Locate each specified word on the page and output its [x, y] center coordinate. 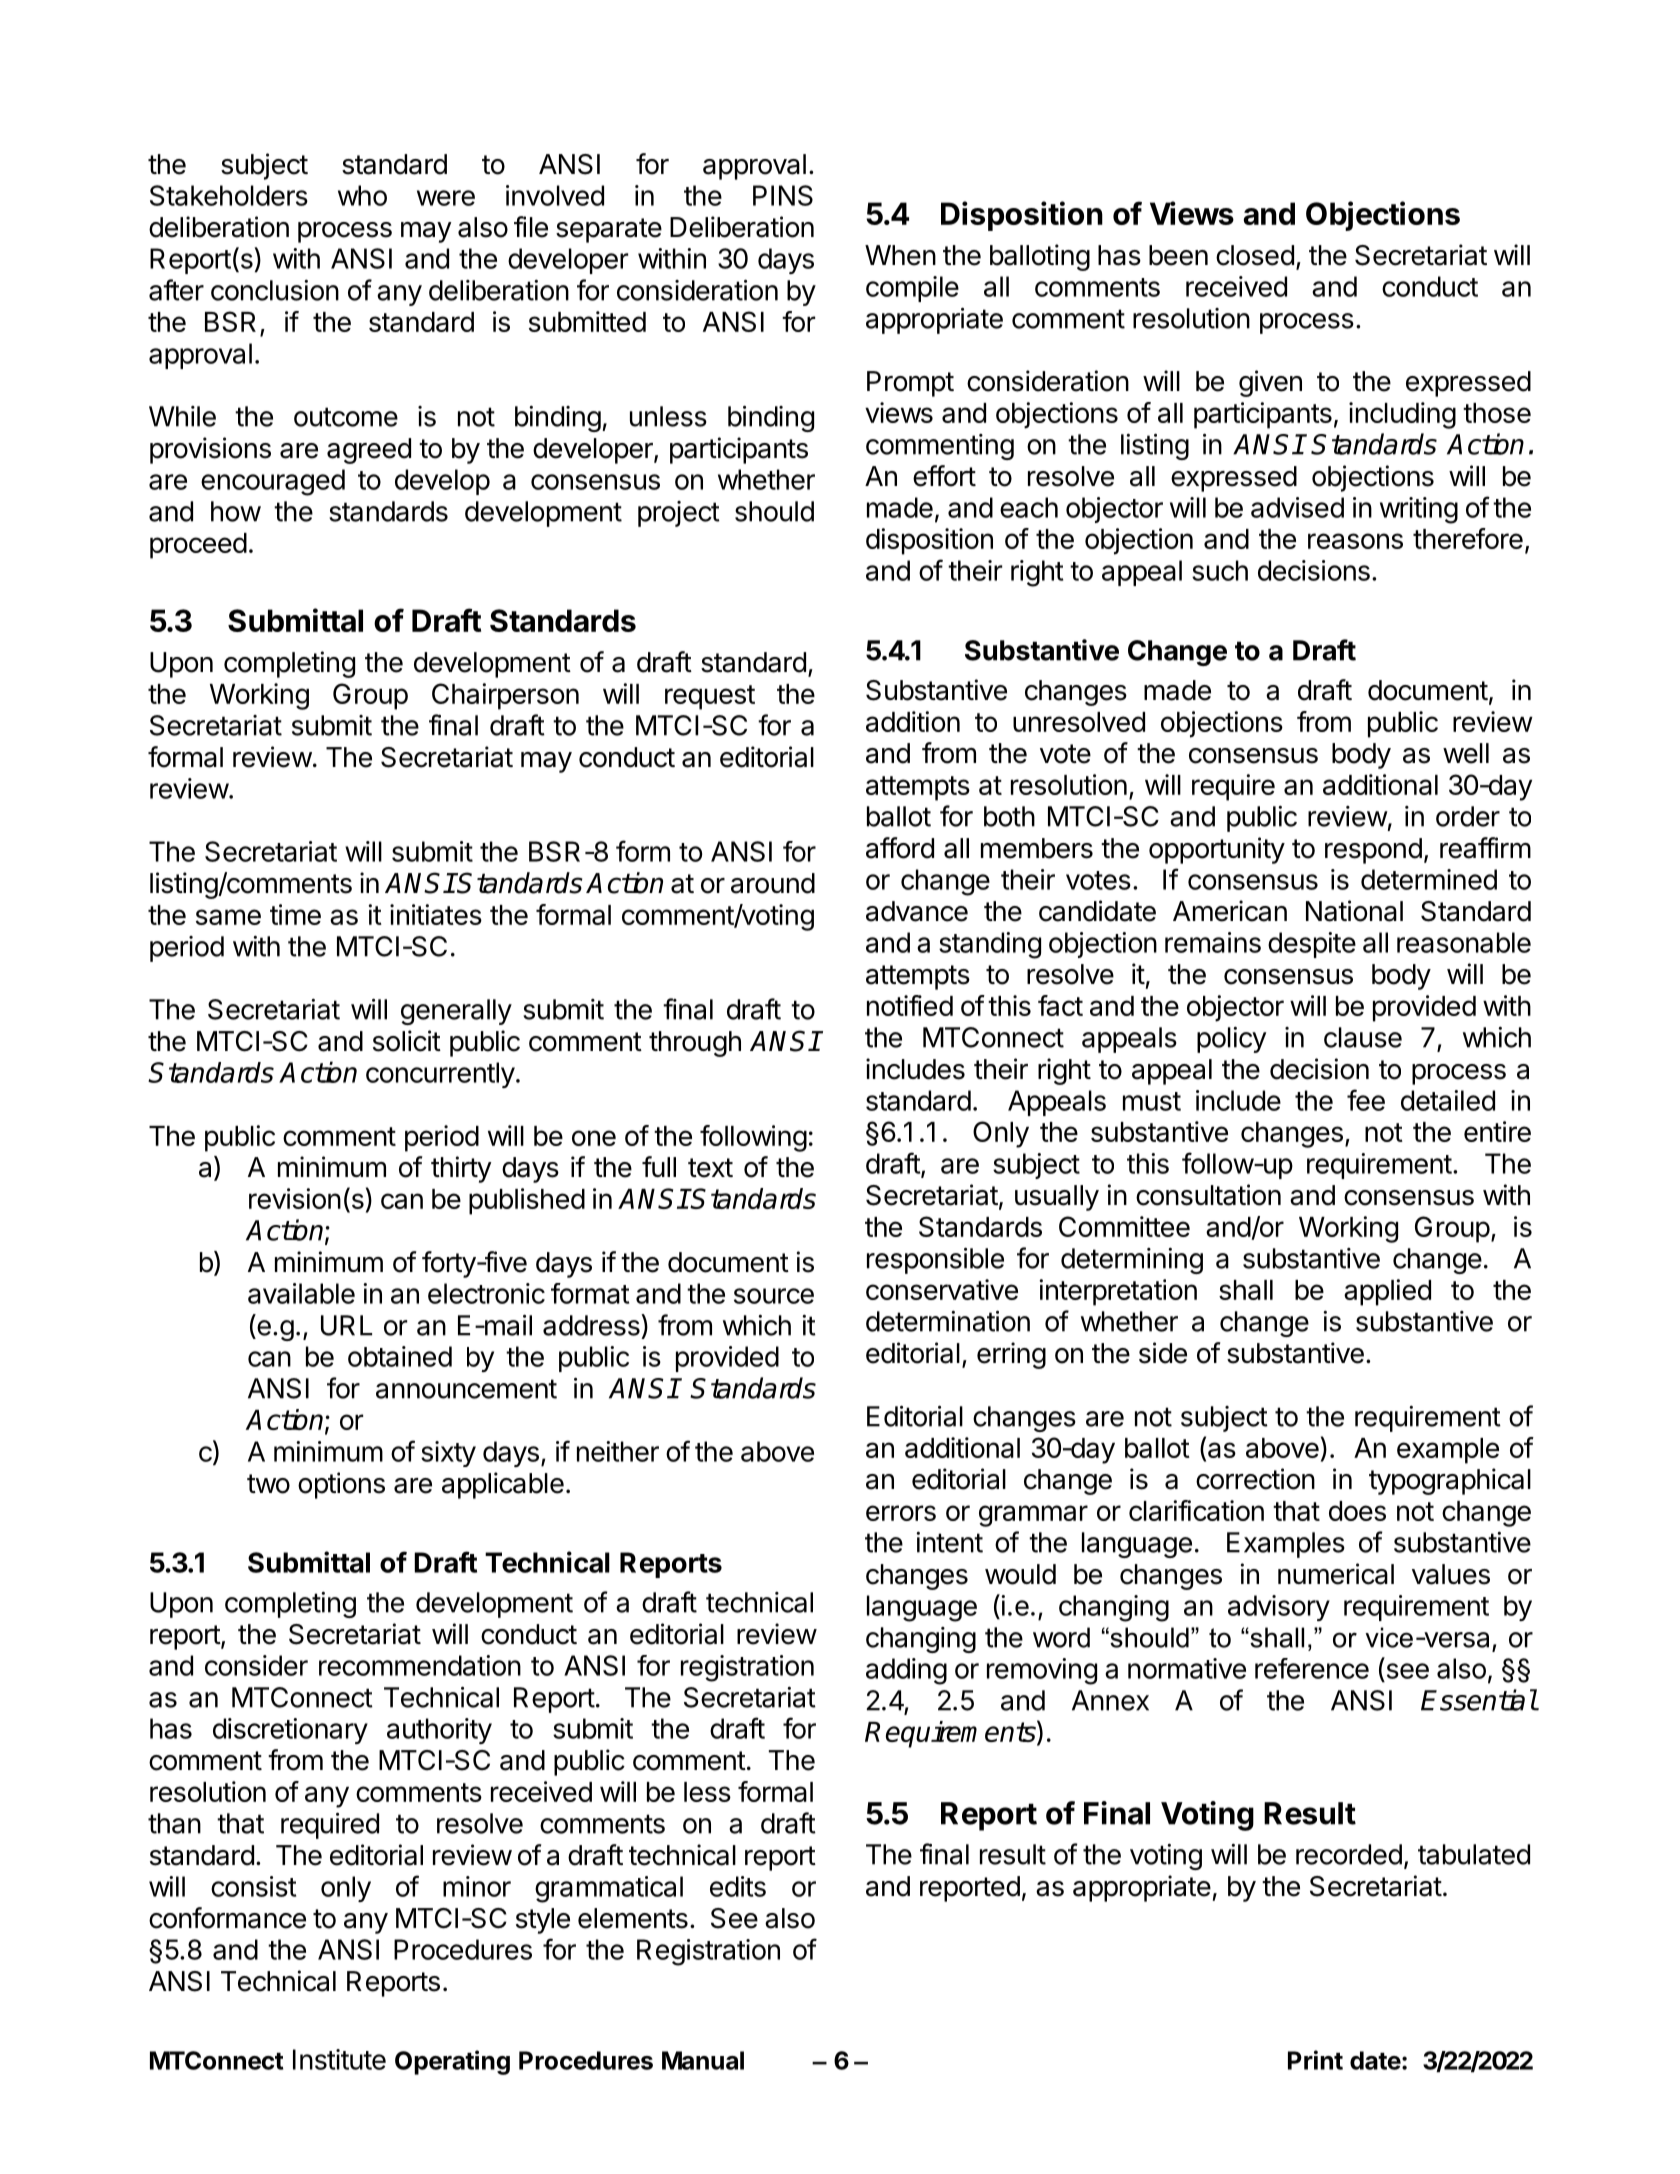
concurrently [440, 1075]
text [710, 1168]
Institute [339, 2059]
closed [1255, 255]
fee [1366, 1100]
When [900, 255]
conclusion [275, 290]
